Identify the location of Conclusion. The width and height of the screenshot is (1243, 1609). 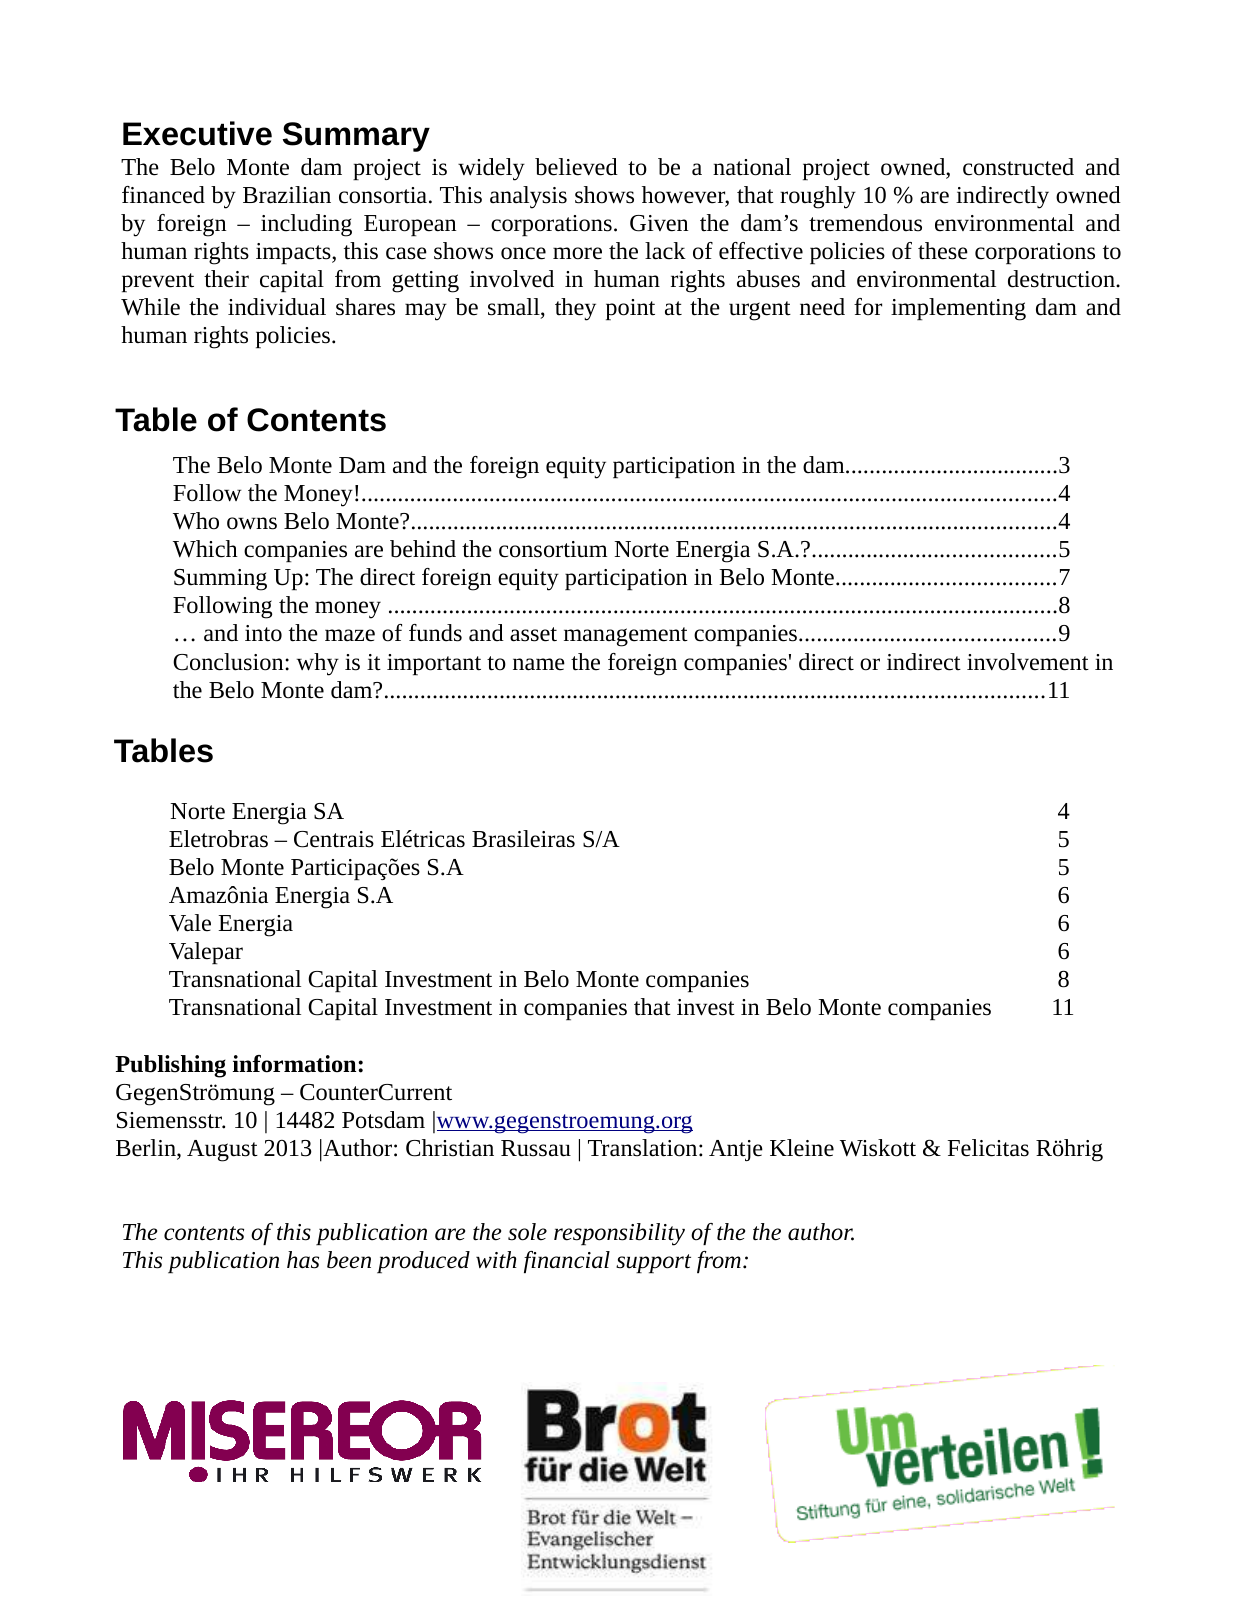
(229, 662).
